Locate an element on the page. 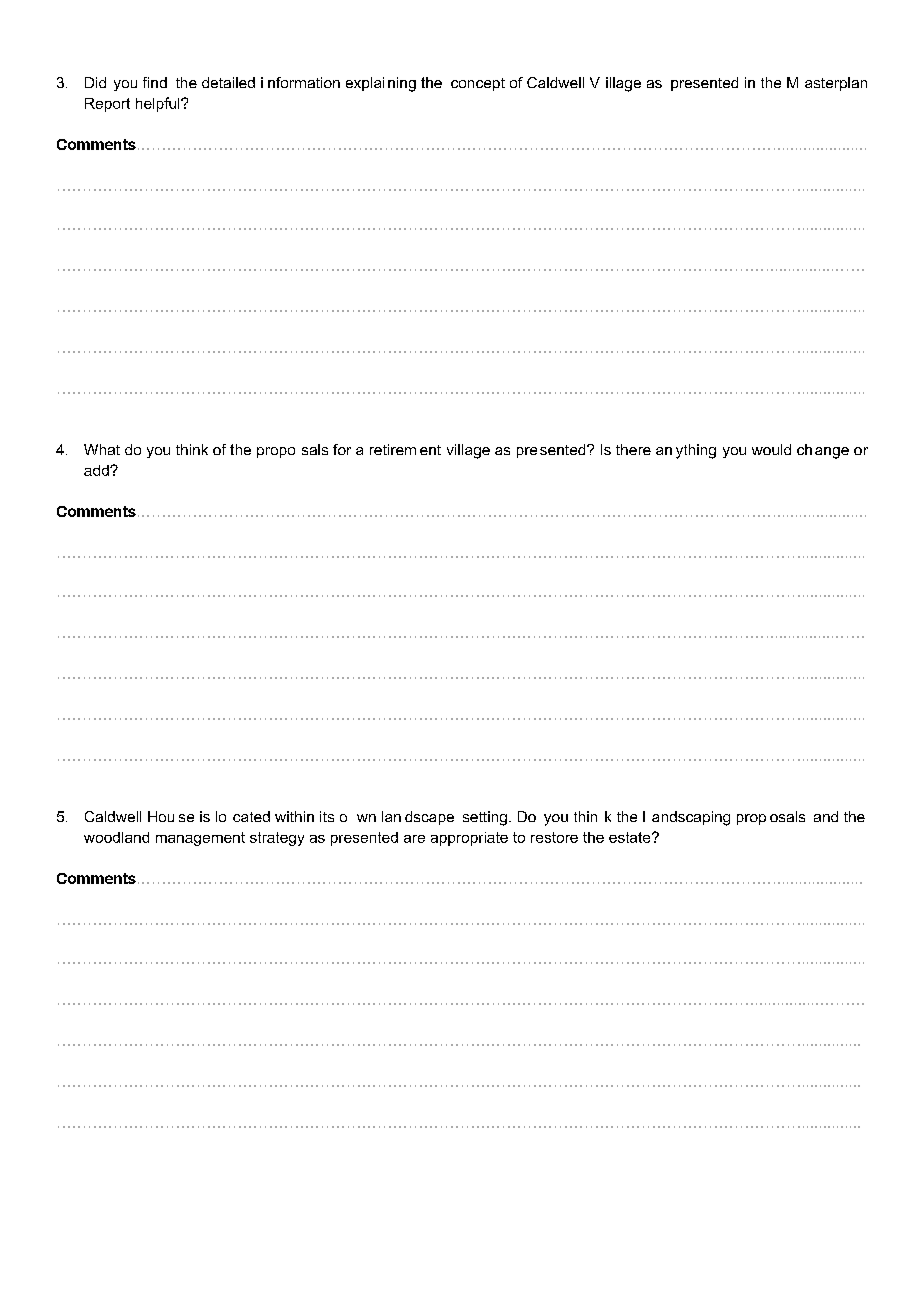  Hou is located at coordinates (161, 816).
